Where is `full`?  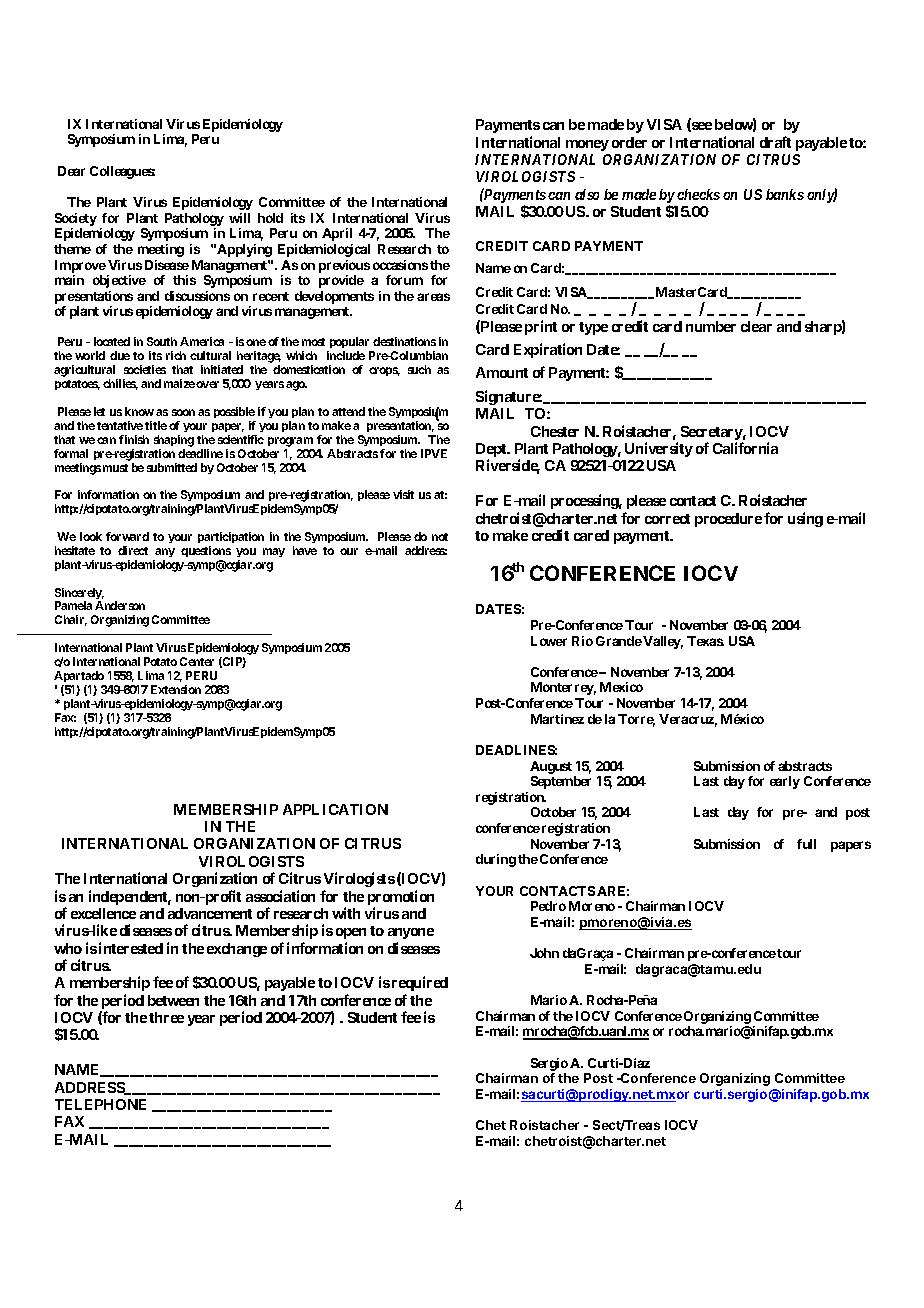 full is located at coordinates (806, 844).
